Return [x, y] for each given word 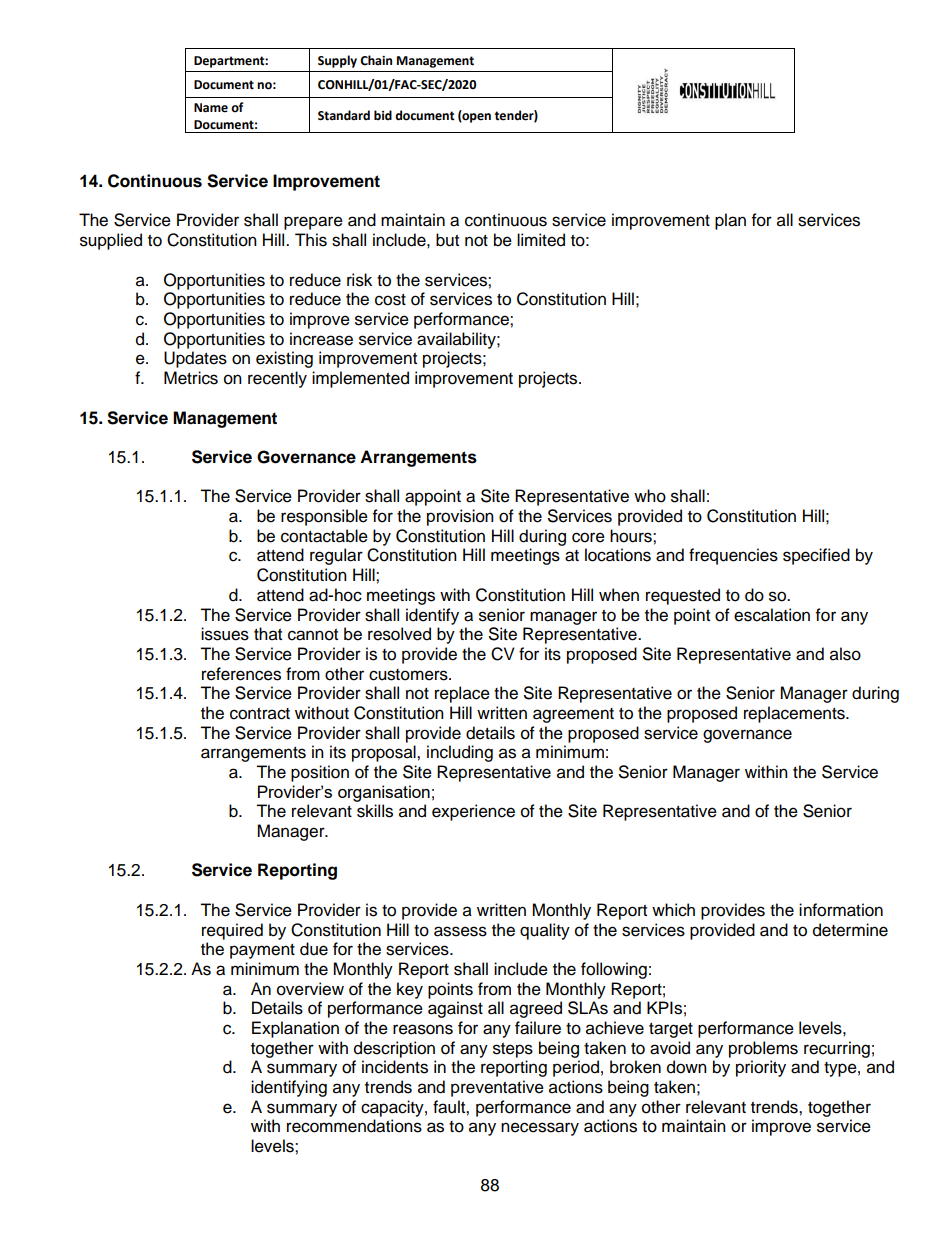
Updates [195, 359]
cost [390, 300]
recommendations [354, 1126]
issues [225, 634]
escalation [772, 615]
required [232, 931]
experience [473, 812]
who [650, 496]
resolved [399, 634]
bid [383, 115]
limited [541, 240]
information [841, 910]
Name [211, 108]
